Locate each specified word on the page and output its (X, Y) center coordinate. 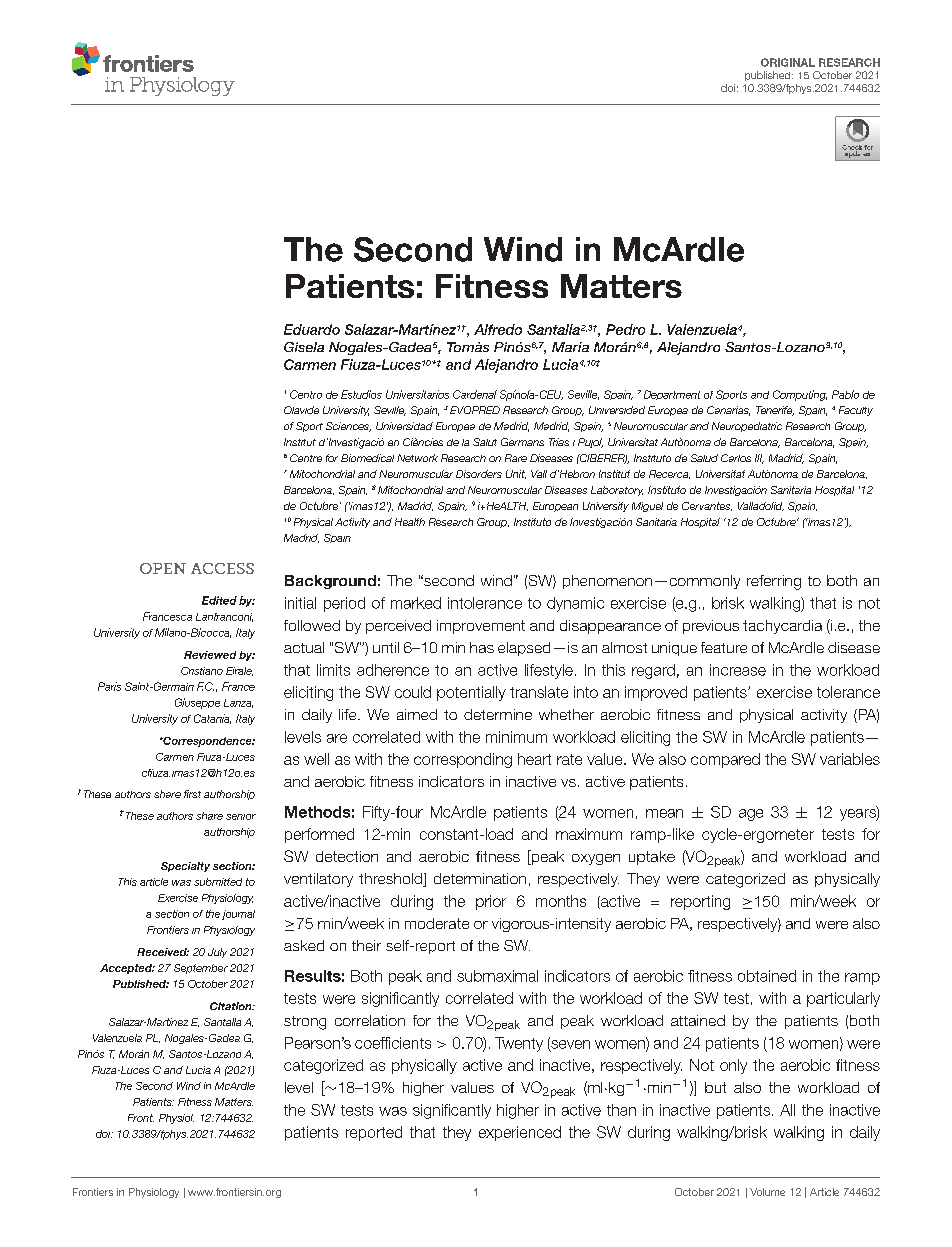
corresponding (463, 760)
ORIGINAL (788, 62)
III (759, 459)
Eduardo (312, 329)
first (192, 794)
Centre (306, 458)
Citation (232, 1006)
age (751, 815)
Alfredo (498, 329)
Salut (485, 442)
